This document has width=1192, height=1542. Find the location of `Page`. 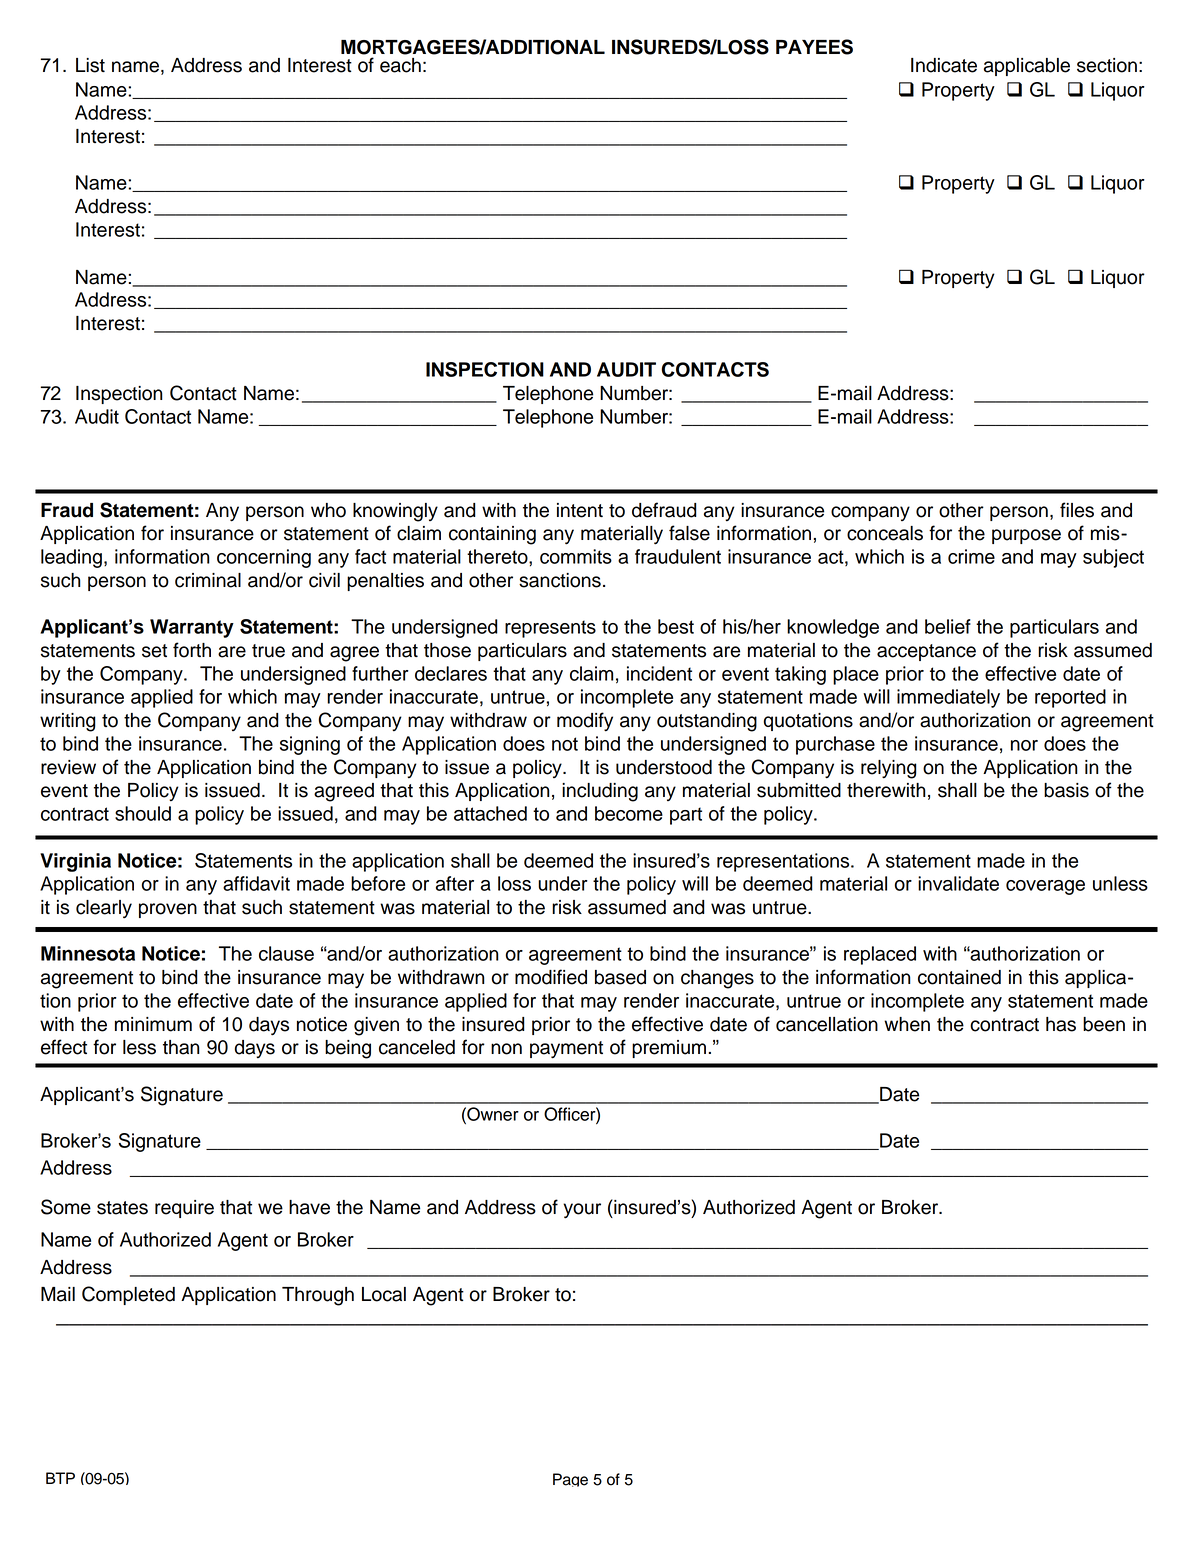

Page is located at coordinates (570, 1480).
